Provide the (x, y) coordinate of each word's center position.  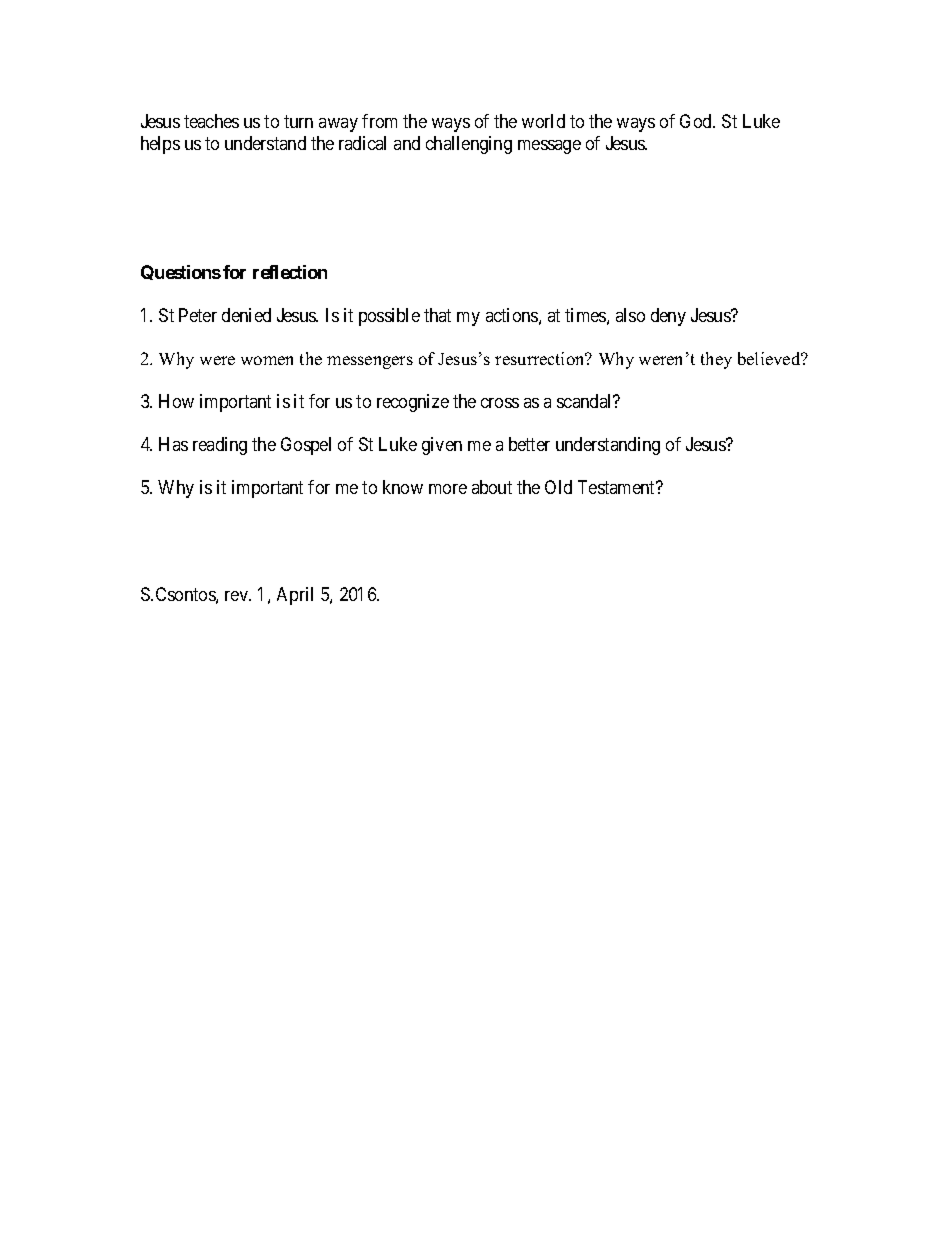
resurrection (541, 358)
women (267, 360)
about (492, 487)
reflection (290, 272)
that (437, 315)
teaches (211, 121)
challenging (469, 145)
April (295, 596)
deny (668, 317)
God (697, 121)
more (448, 489)
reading (220, 446)
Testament (618, 487)
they (716, 360)
